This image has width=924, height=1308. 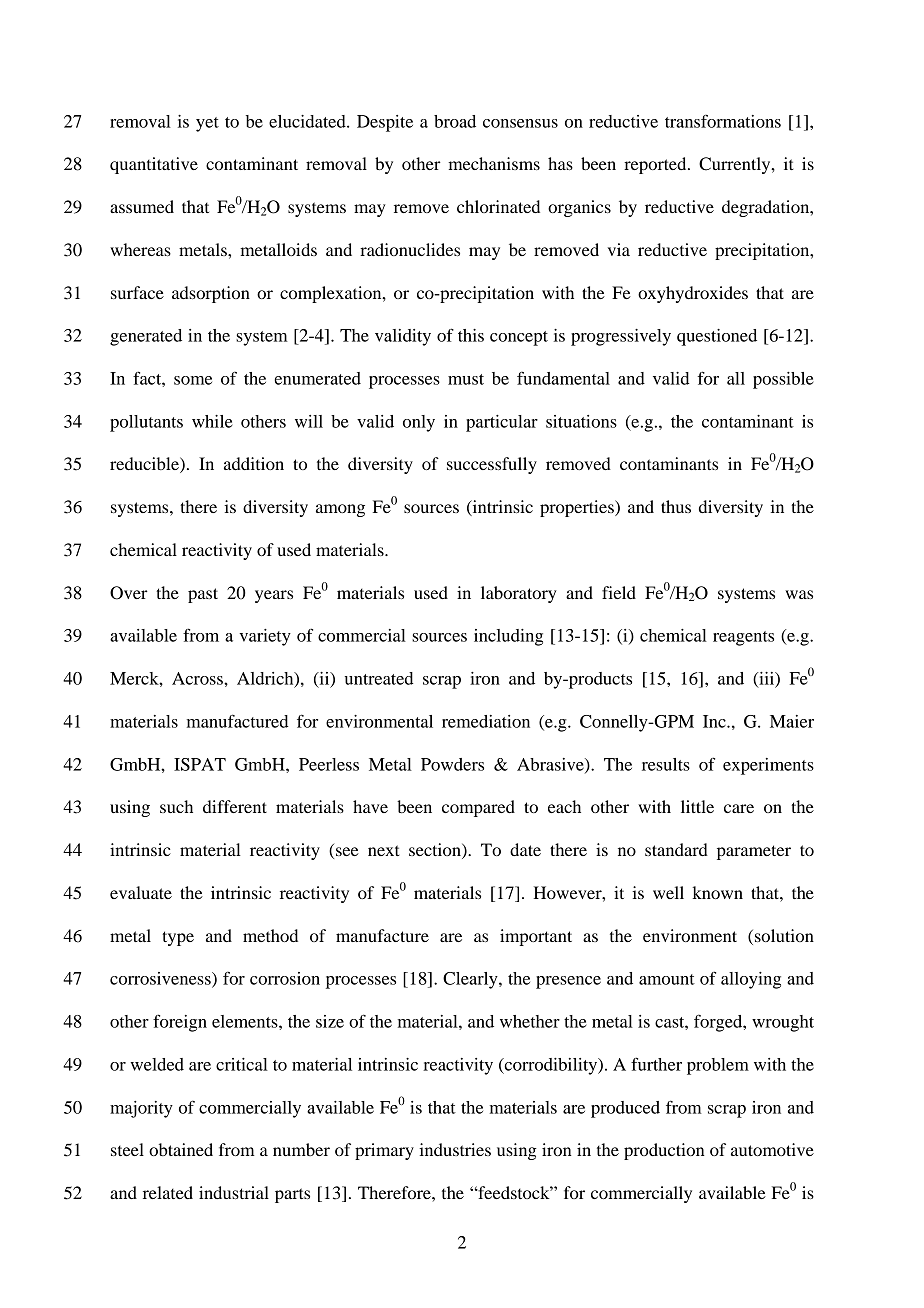 What do you see at coordinates (739, 808) in the image?
I see `care` at bounding box center [739, 808].
